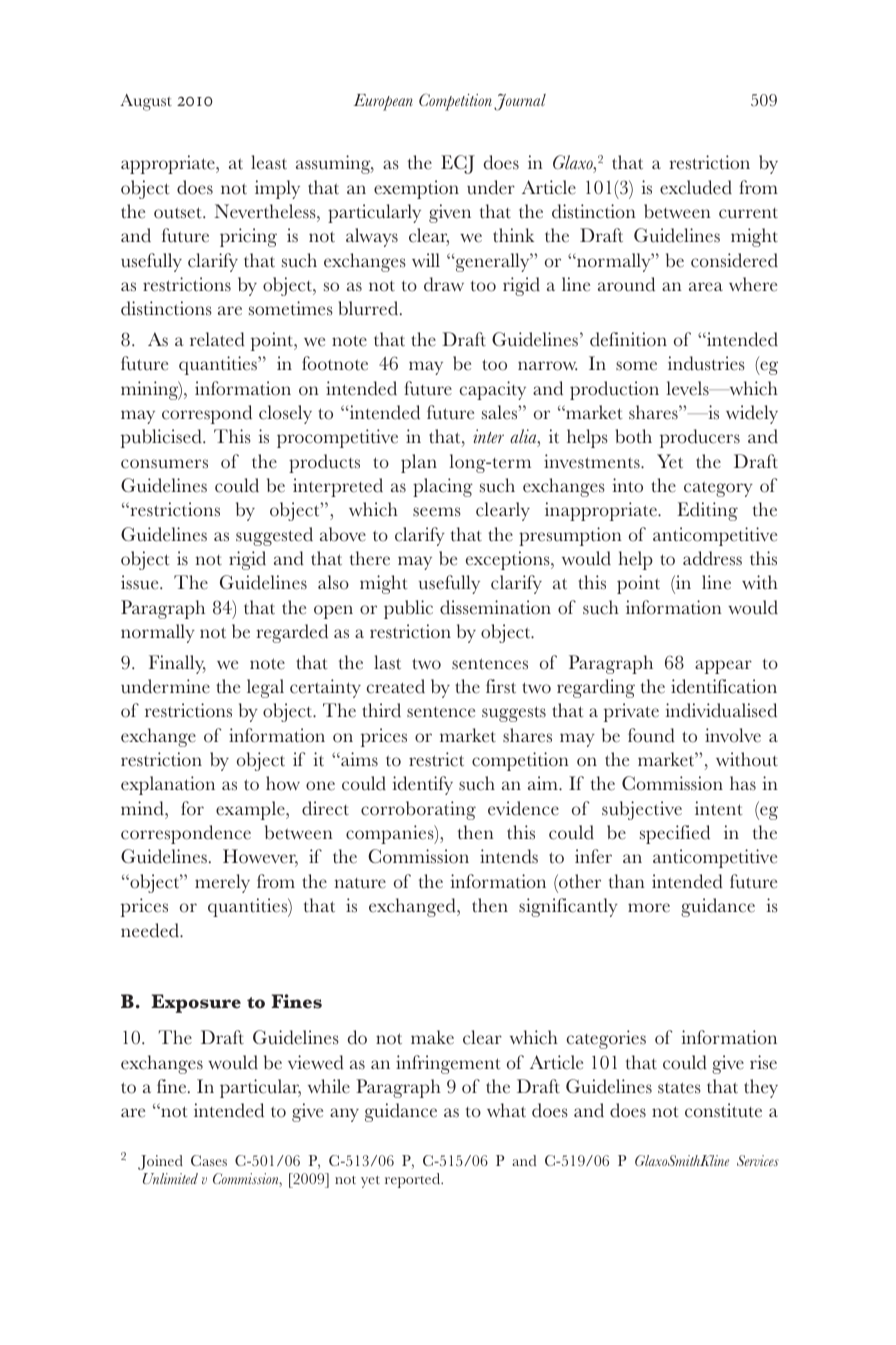  What do you see at coordinates (414, 1180) in the page?
I see `reported` at bounding box center [414, 1180].
